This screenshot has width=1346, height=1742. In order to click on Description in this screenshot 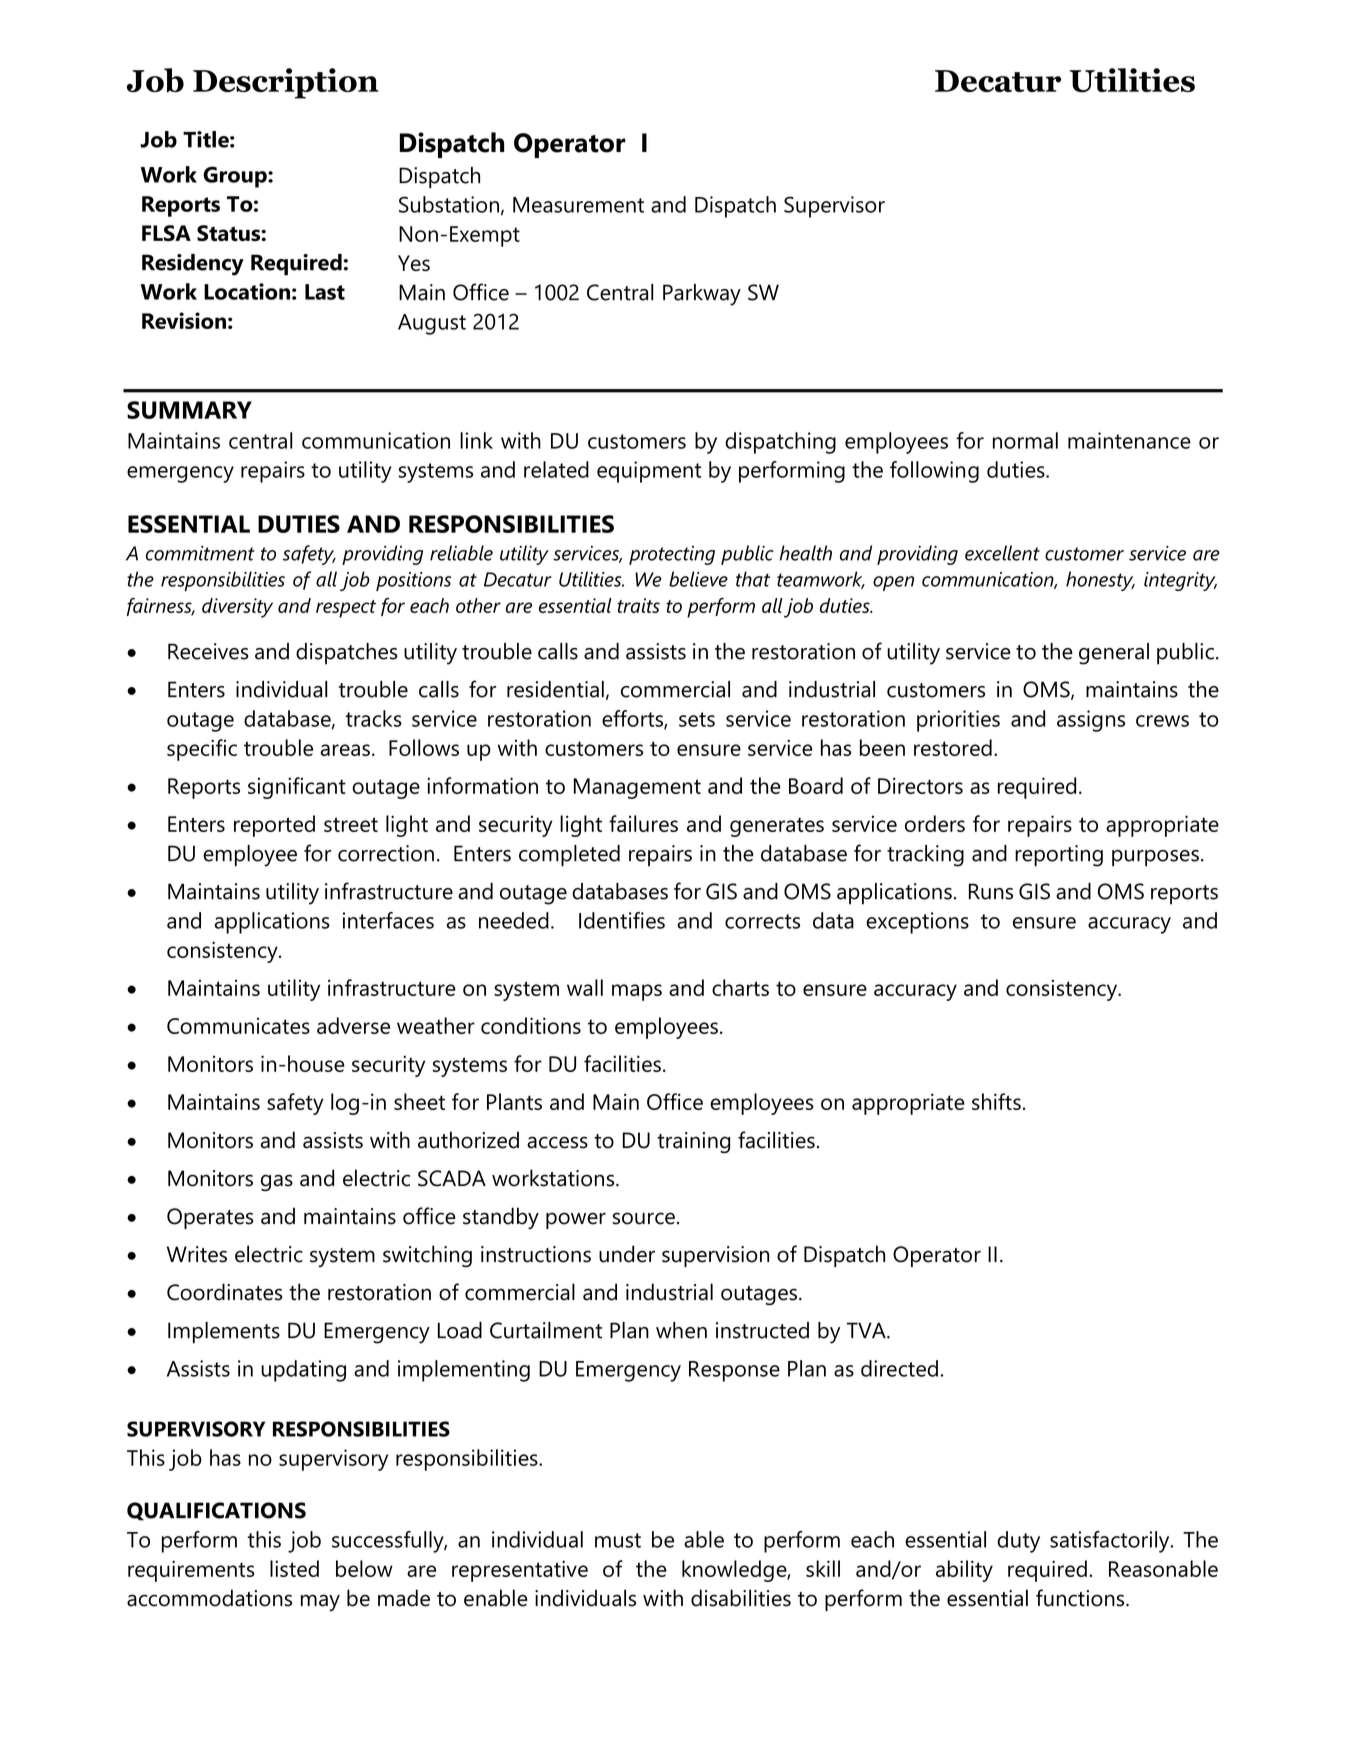, I will do `click(286, 83)`.
